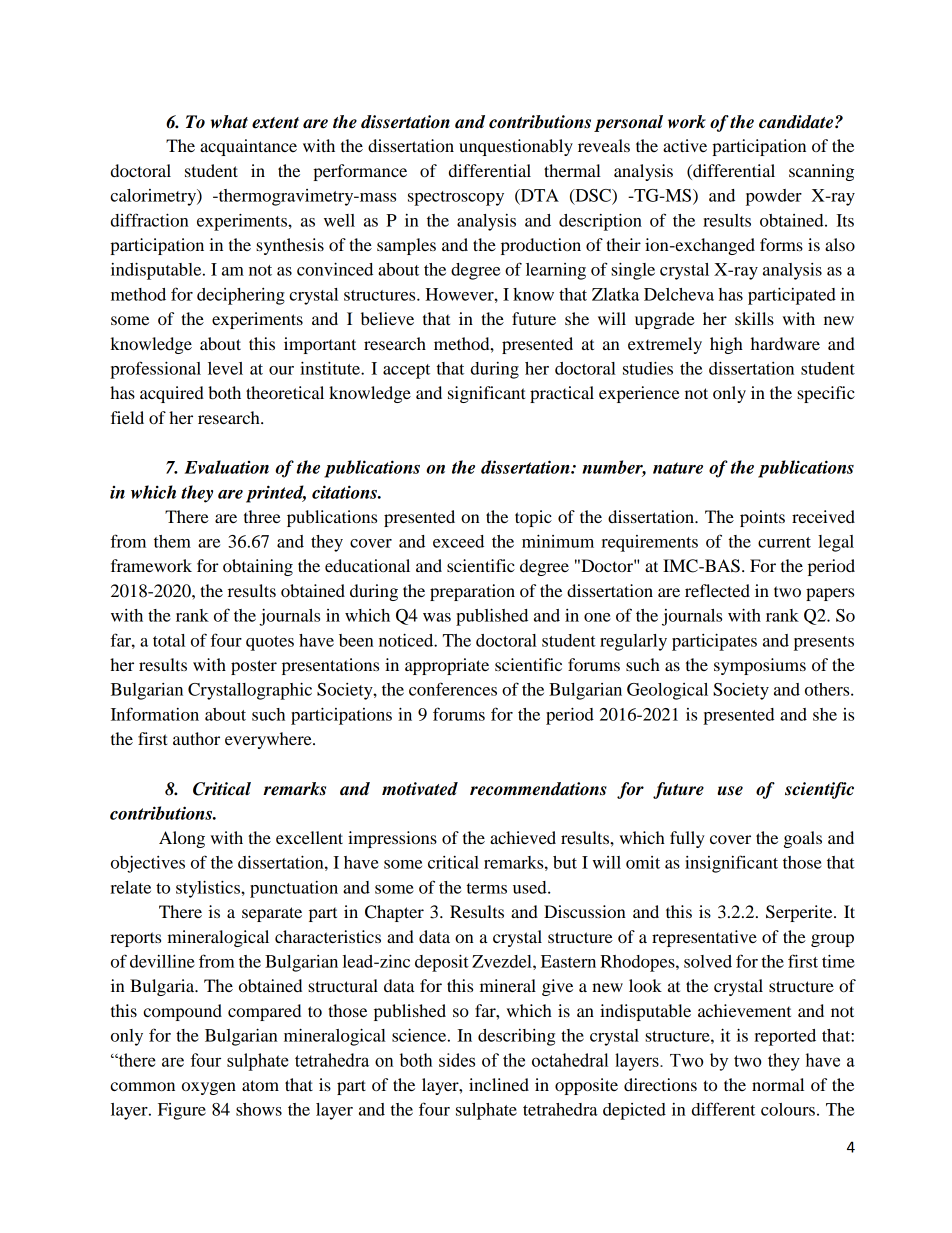  Describe the element at coordinates (196, 738) in the screenshot. I see `author` at that location.
